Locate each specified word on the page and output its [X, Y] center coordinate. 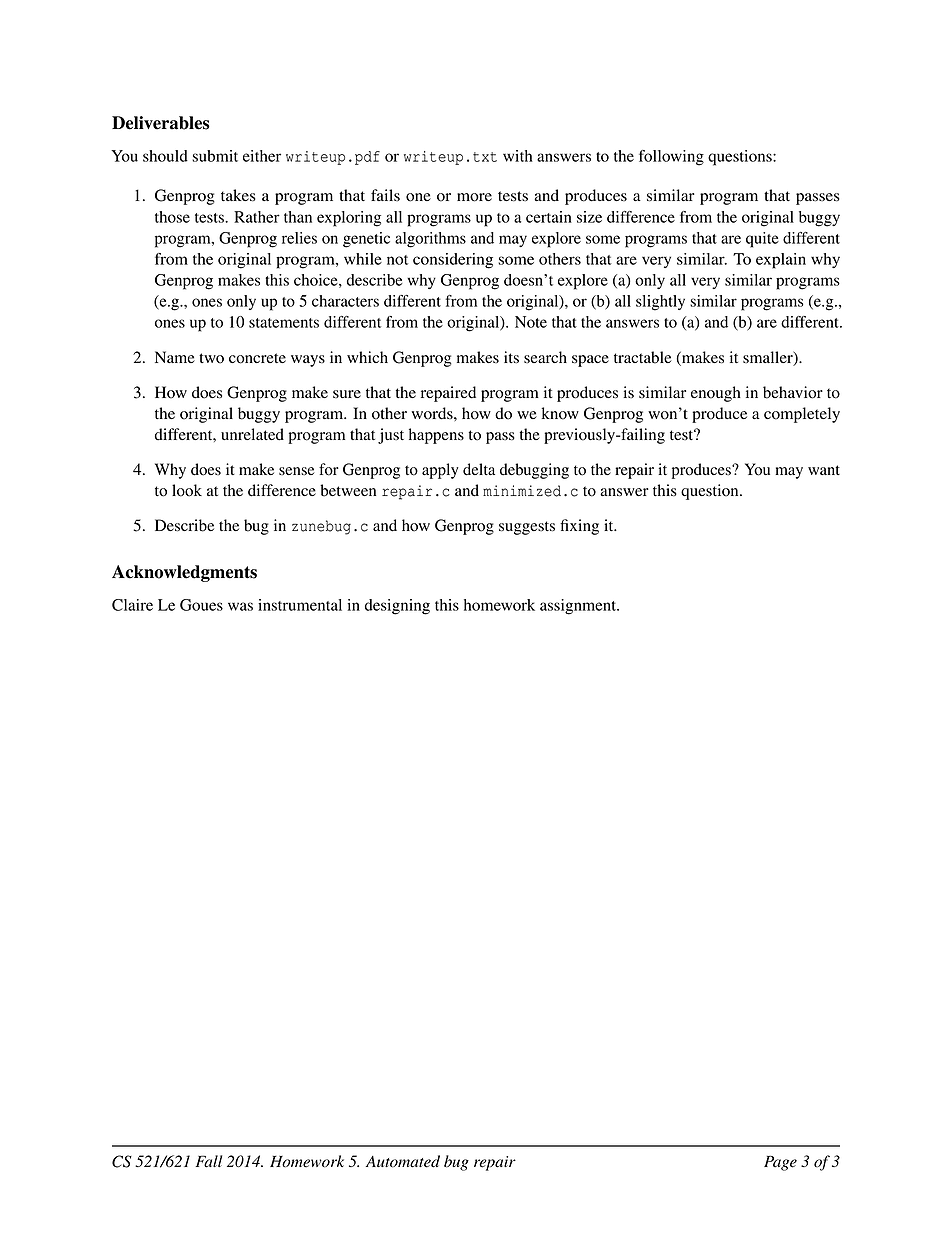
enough [716, 394]
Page [780, 1163]
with [518, 156]
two [211, 358]
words [433, 413]
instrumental [300, 605]
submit [215, 156]
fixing [579, 527]
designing [397, 607]
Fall [209, 1161]
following [671, 158]
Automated [403, 1161]
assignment [579, 607]
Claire [132, 605]
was [240, 606]
